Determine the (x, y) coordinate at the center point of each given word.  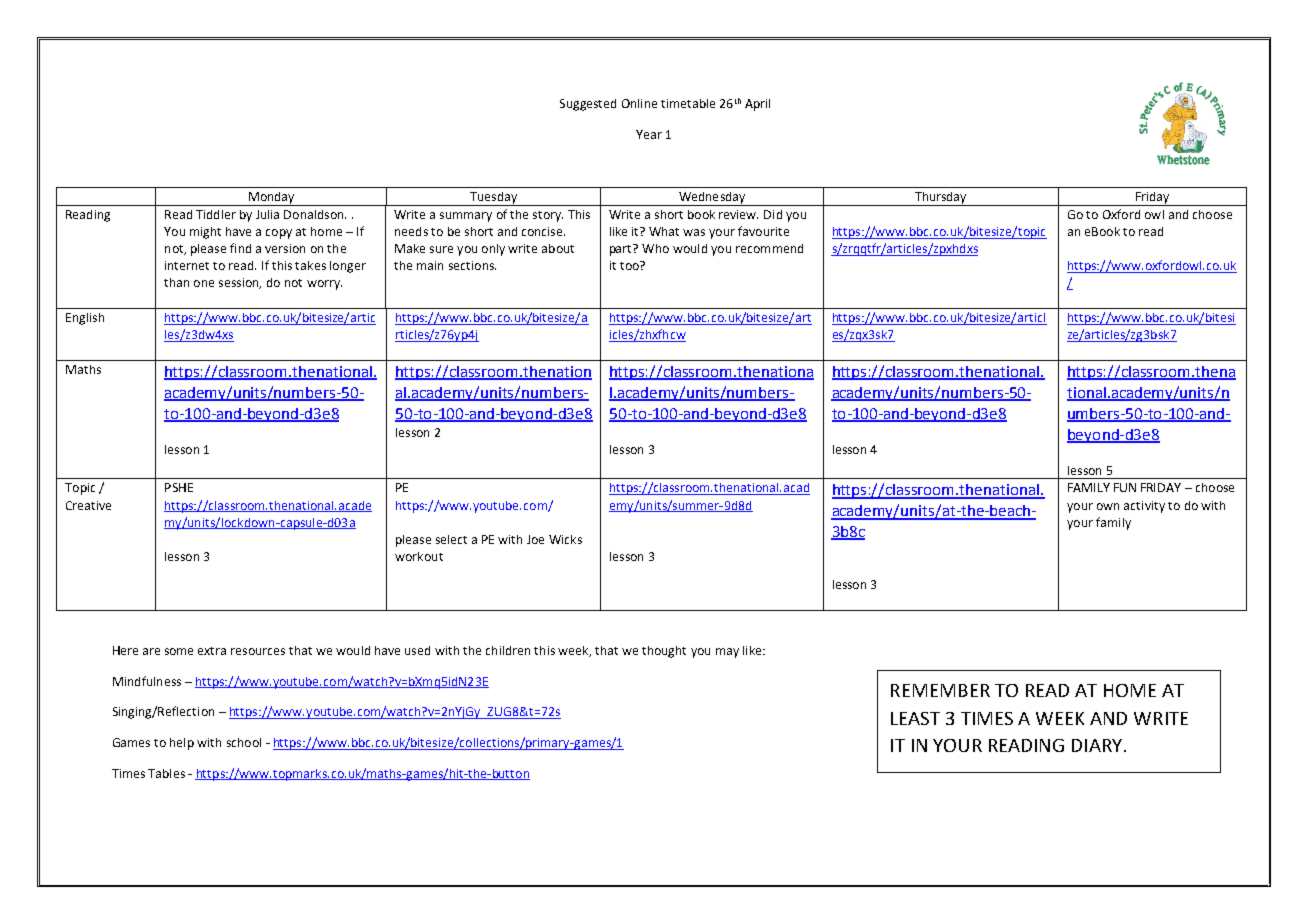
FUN (1125, 487)
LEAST (915, 718)
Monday (271, 199)
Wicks (565, 539)
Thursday (940, 199)
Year (649, 134)
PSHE (179, 487)
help (182, 744)
